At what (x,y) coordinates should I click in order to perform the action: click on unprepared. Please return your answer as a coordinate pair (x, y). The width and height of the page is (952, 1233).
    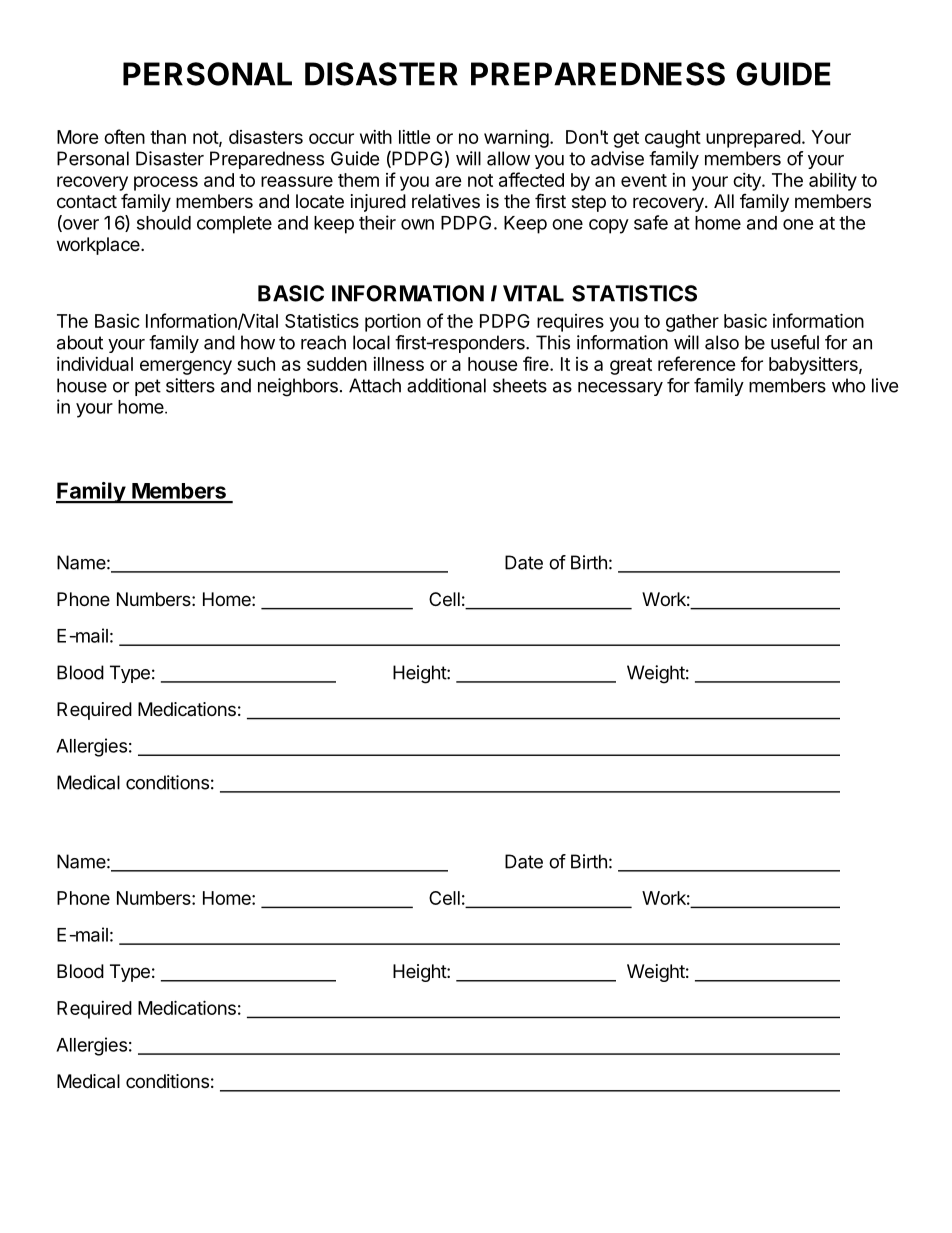
    Looking at the image, I should click on (753, 139).
